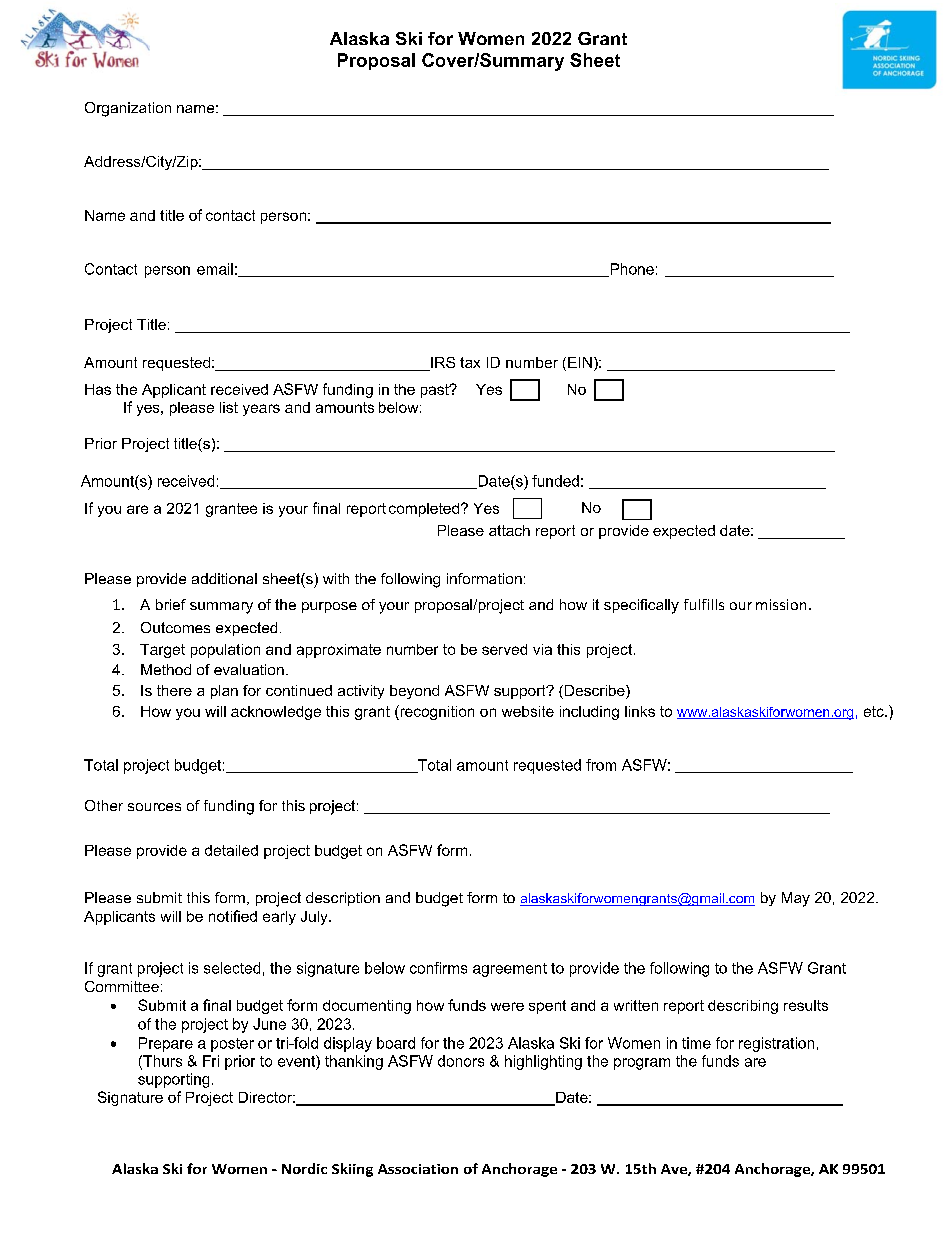  I want to click on Organization, so click(128, 109).
